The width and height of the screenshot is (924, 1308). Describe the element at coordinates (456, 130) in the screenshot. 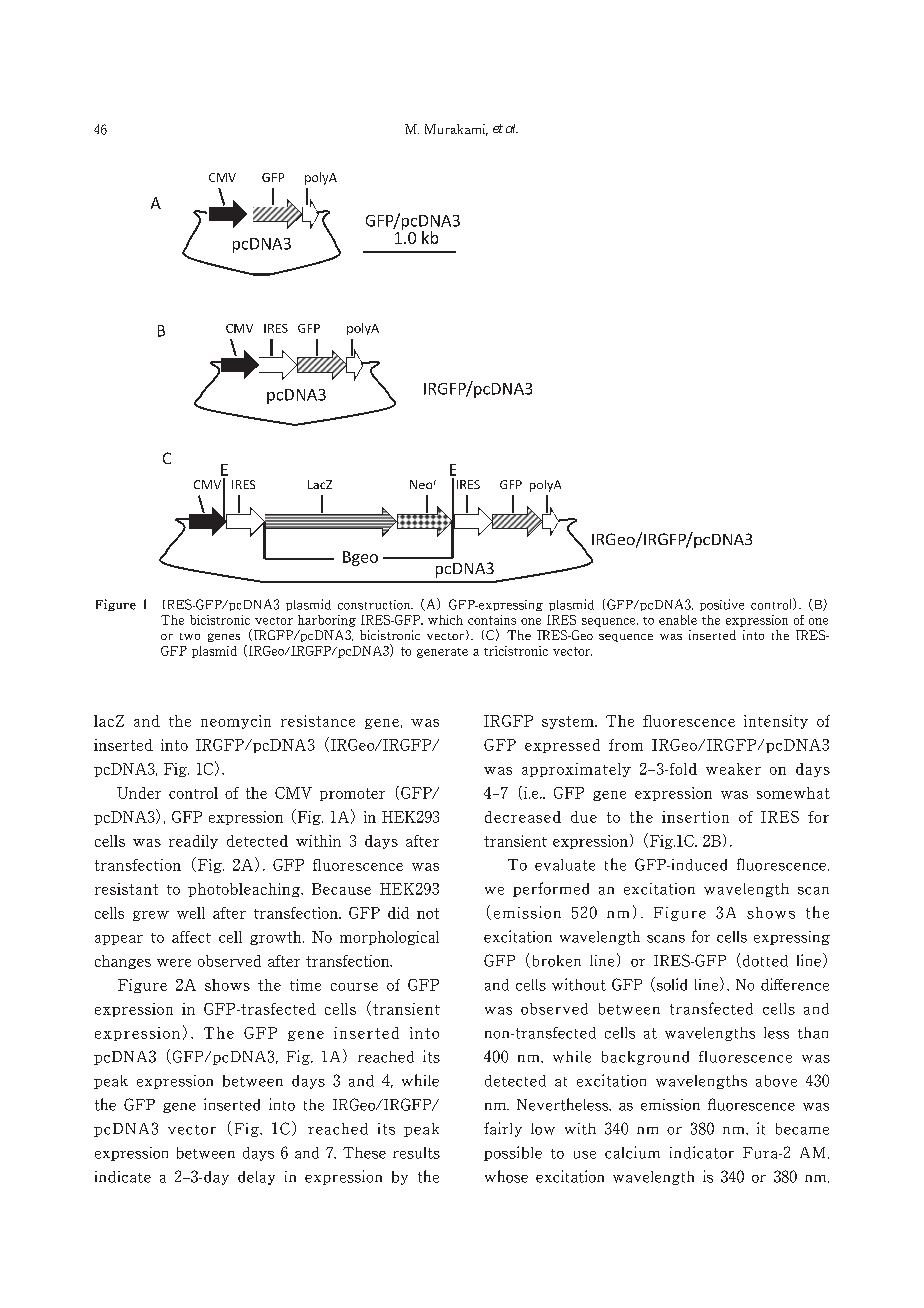

I see `Murakami` at that location.
